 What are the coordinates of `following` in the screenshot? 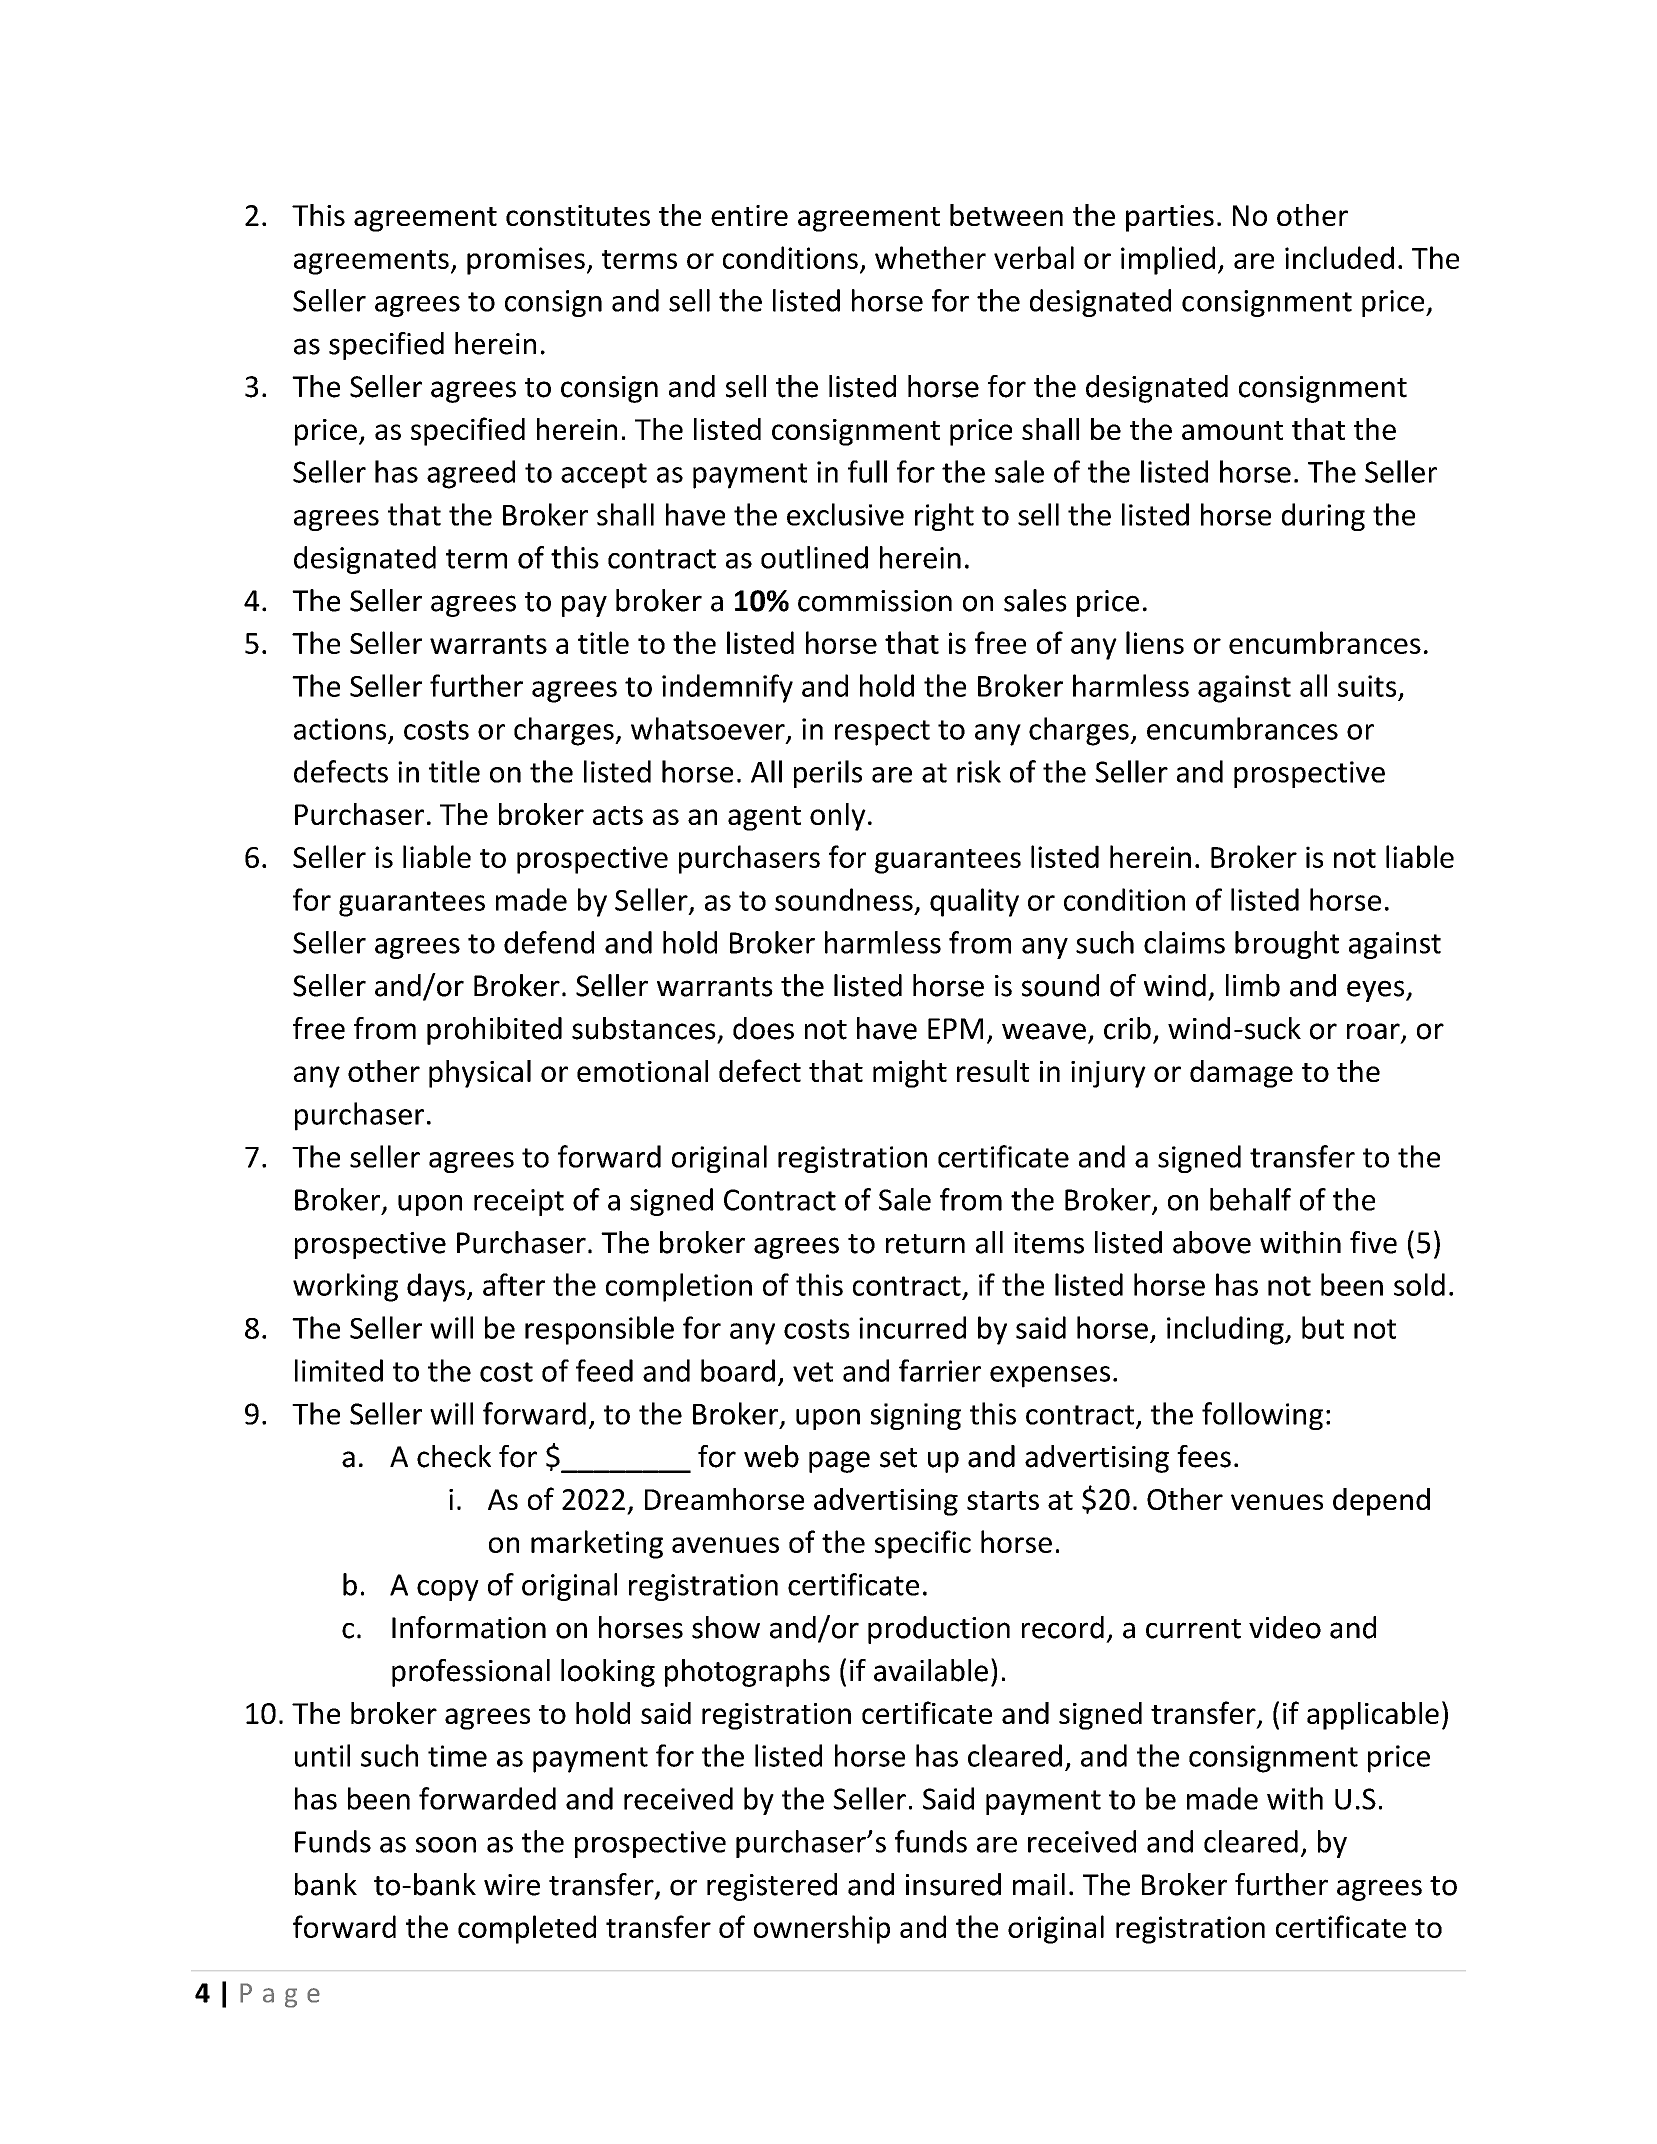 It's located at (1262, 1416).
